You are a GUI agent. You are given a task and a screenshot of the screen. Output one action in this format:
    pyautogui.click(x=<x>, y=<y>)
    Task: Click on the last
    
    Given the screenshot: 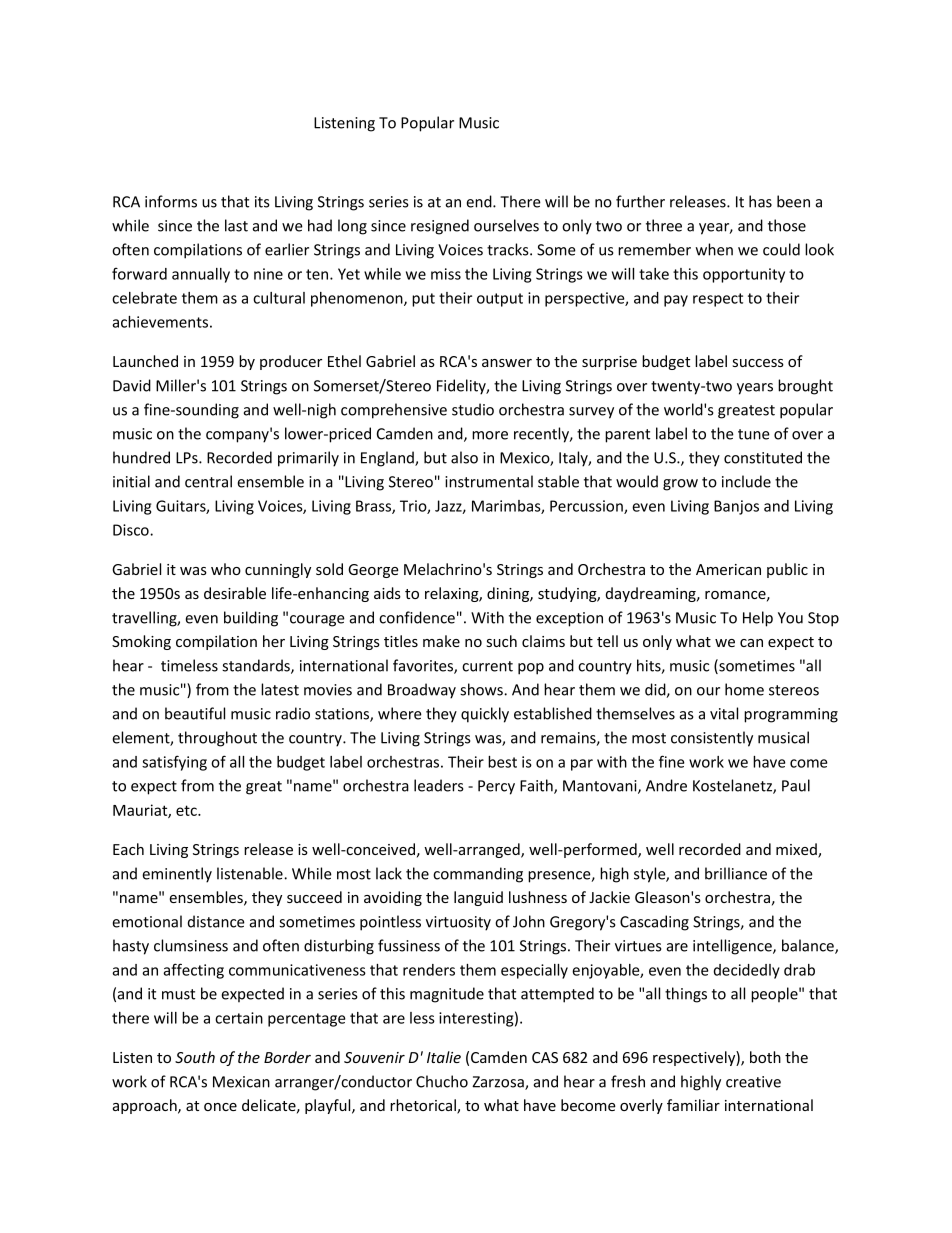 What is the action you would take?
    pyautogui.click(x=236, y=225)
